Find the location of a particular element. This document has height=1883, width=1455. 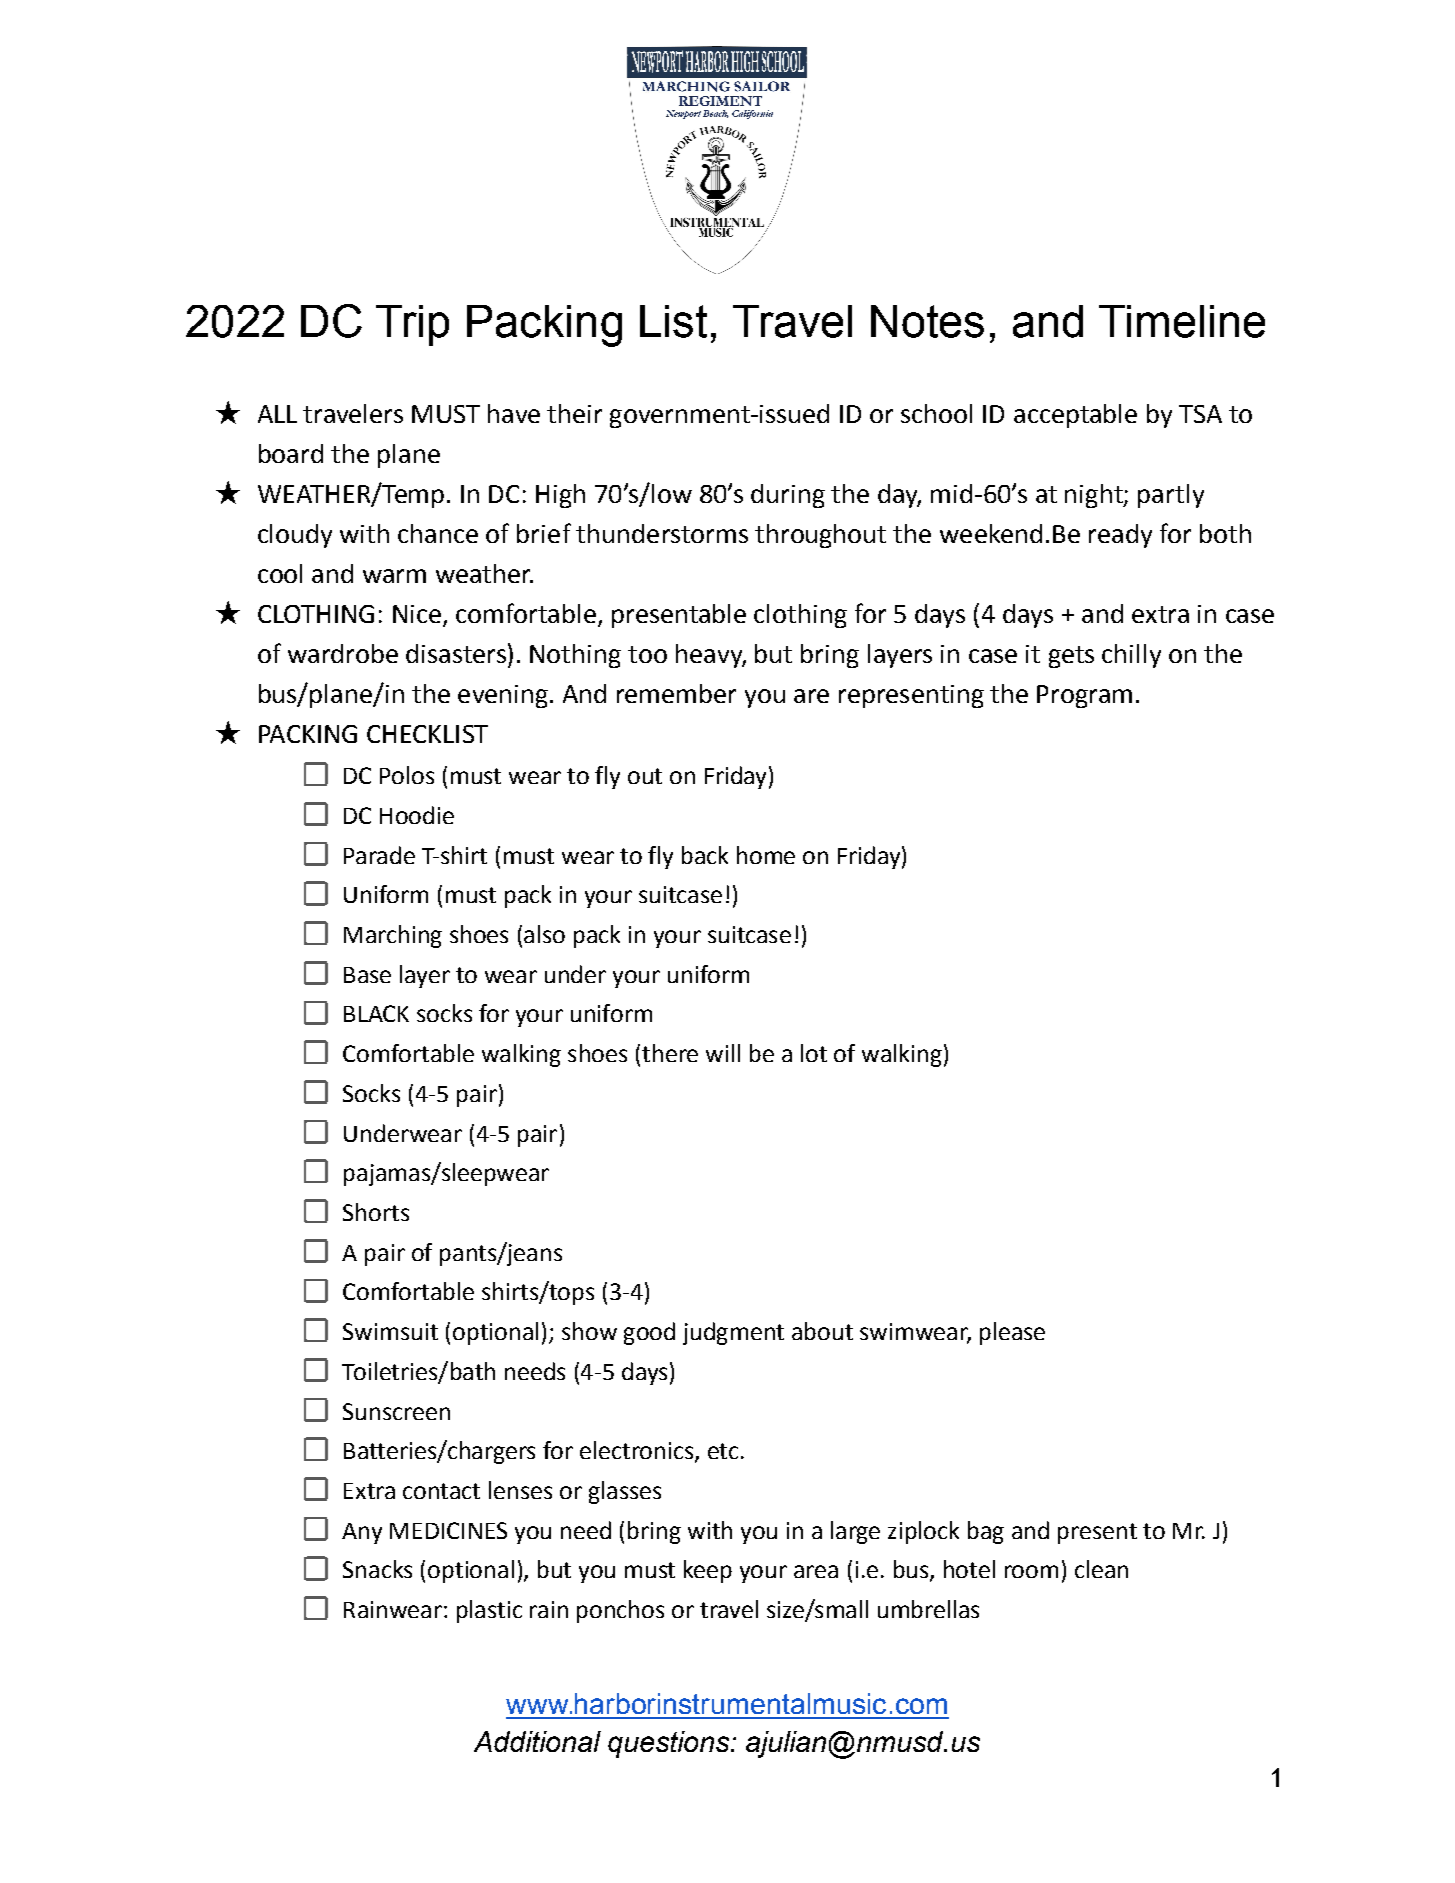

during is located at coordinates (788, 496).
